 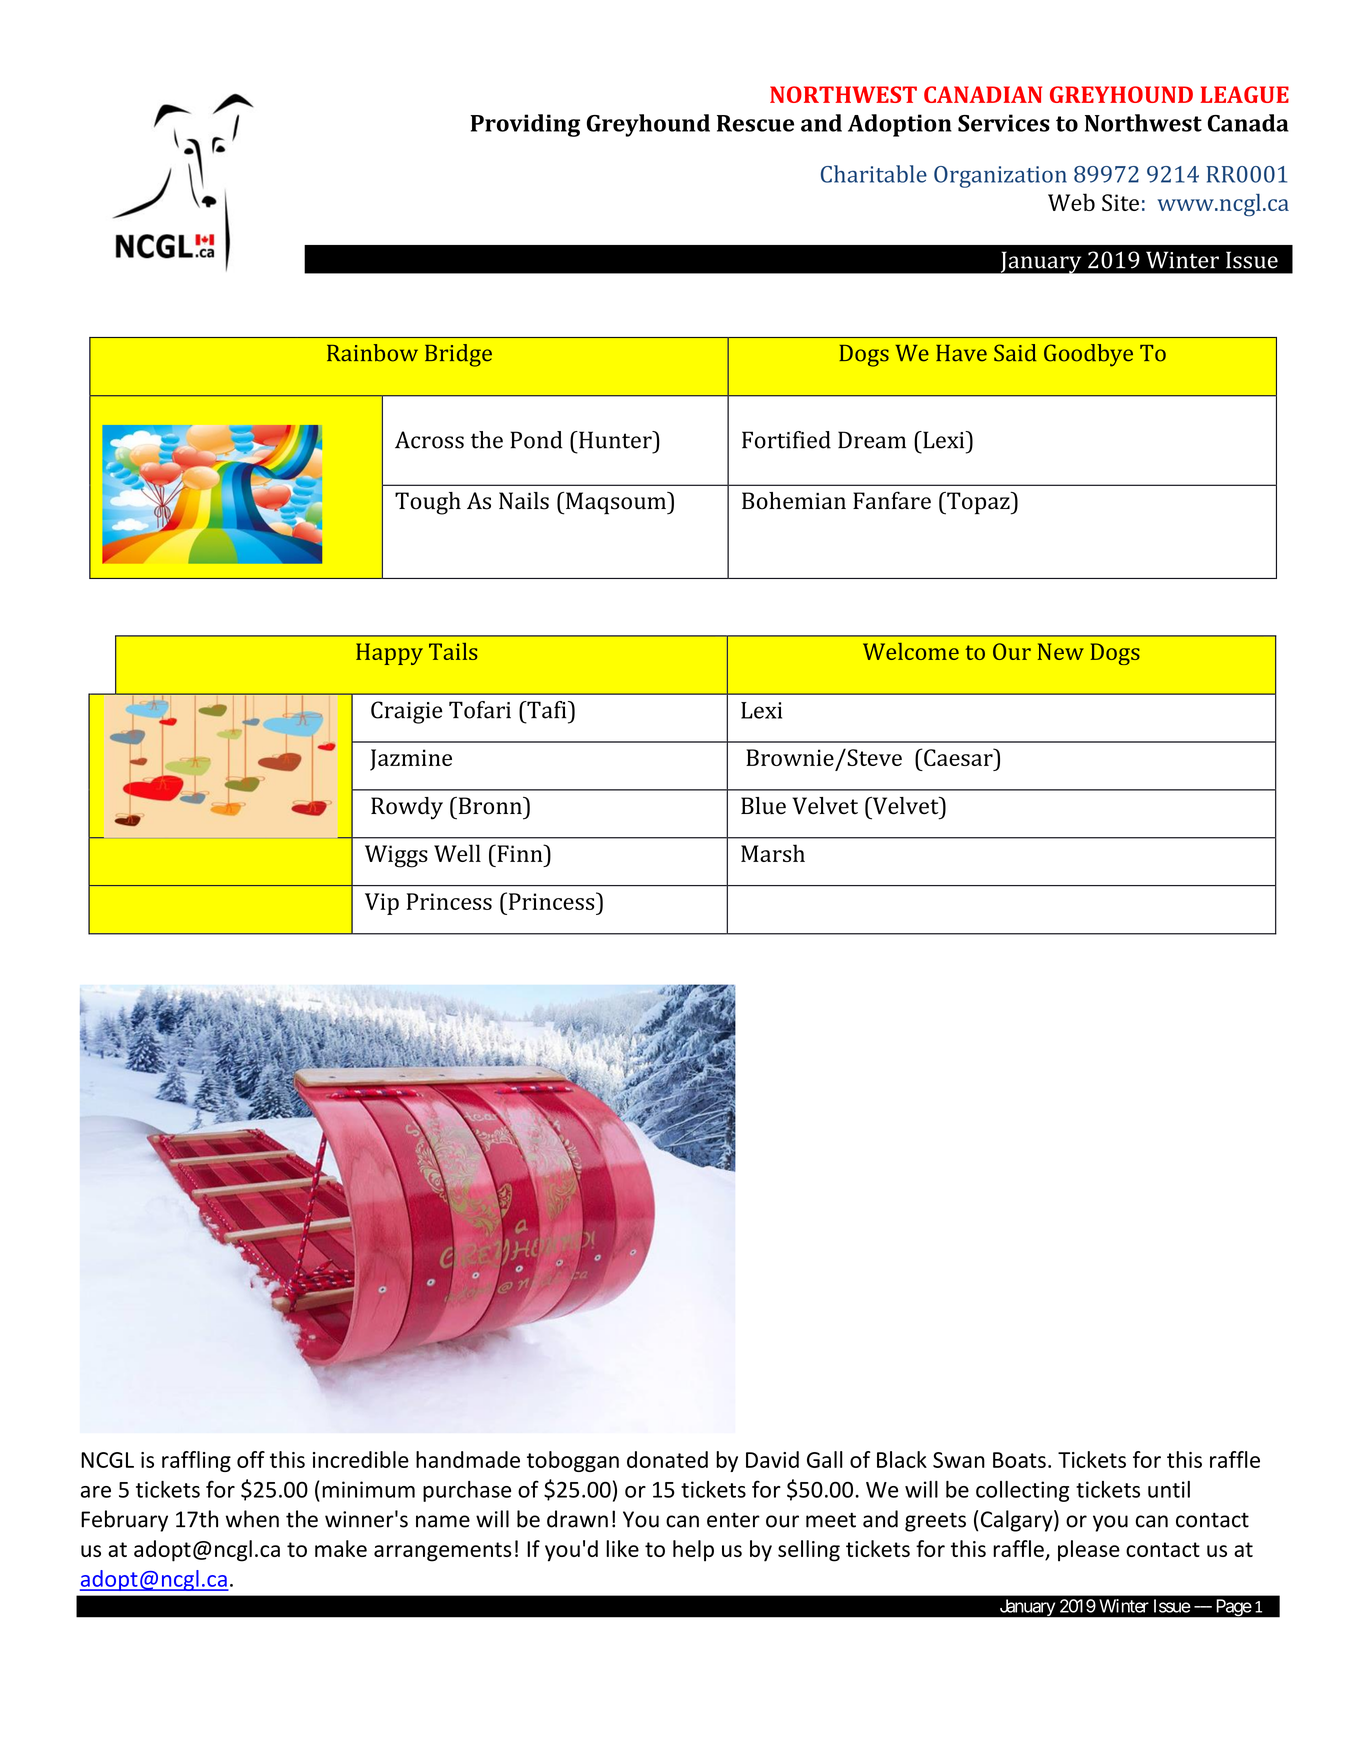 I want to click on Hunter, so click(x=615, y=440).
